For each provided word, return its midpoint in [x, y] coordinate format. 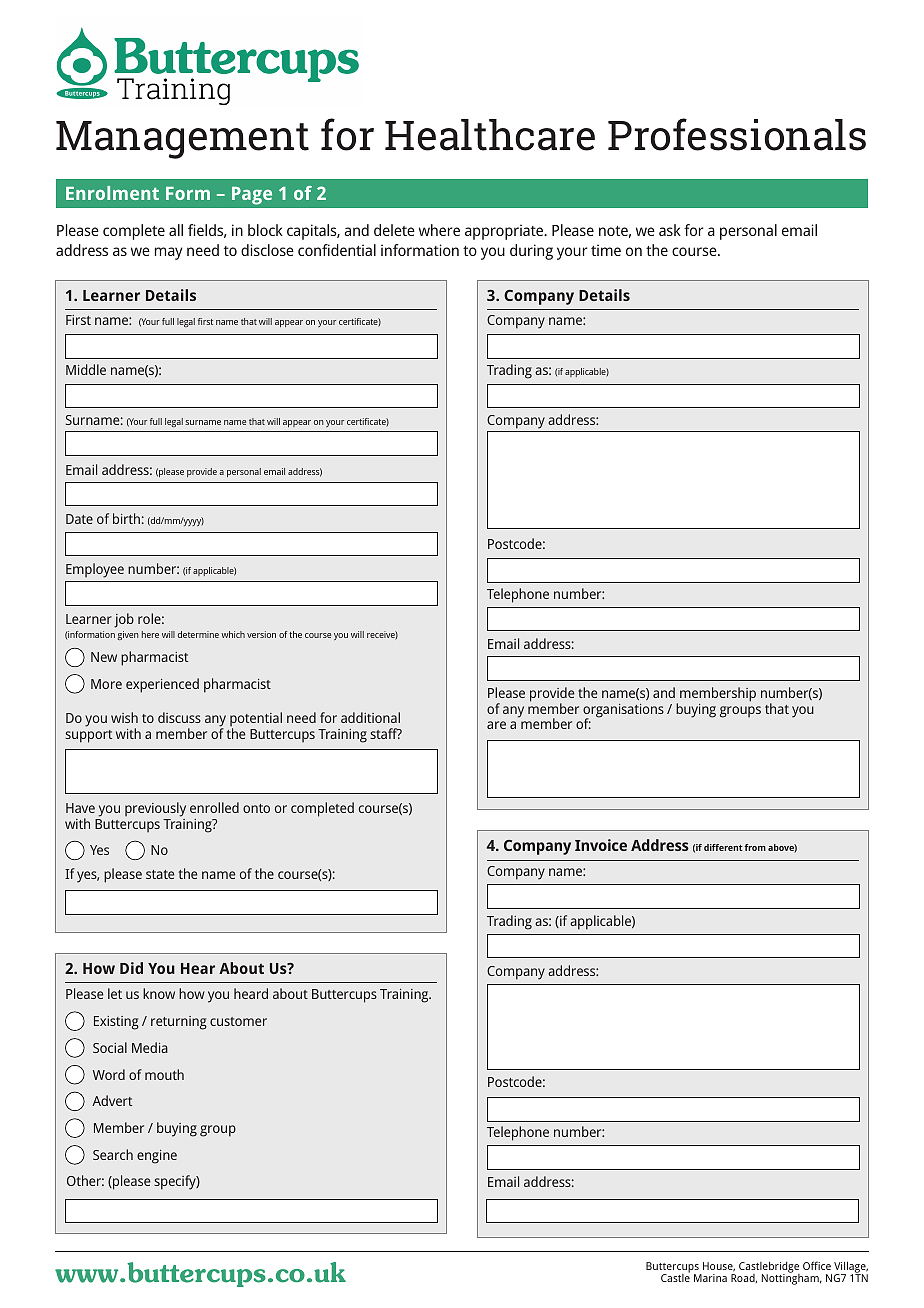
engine [157, 1157]
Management [182, 140]
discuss [179, 717]
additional [370, 717]
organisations [623, 712]
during [531, 252]
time [606, 250]
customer [238, 1021]
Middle [86, 369]
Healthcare [490, 135]
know [159, 993]
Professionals [737, 134]
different [723, 847]
